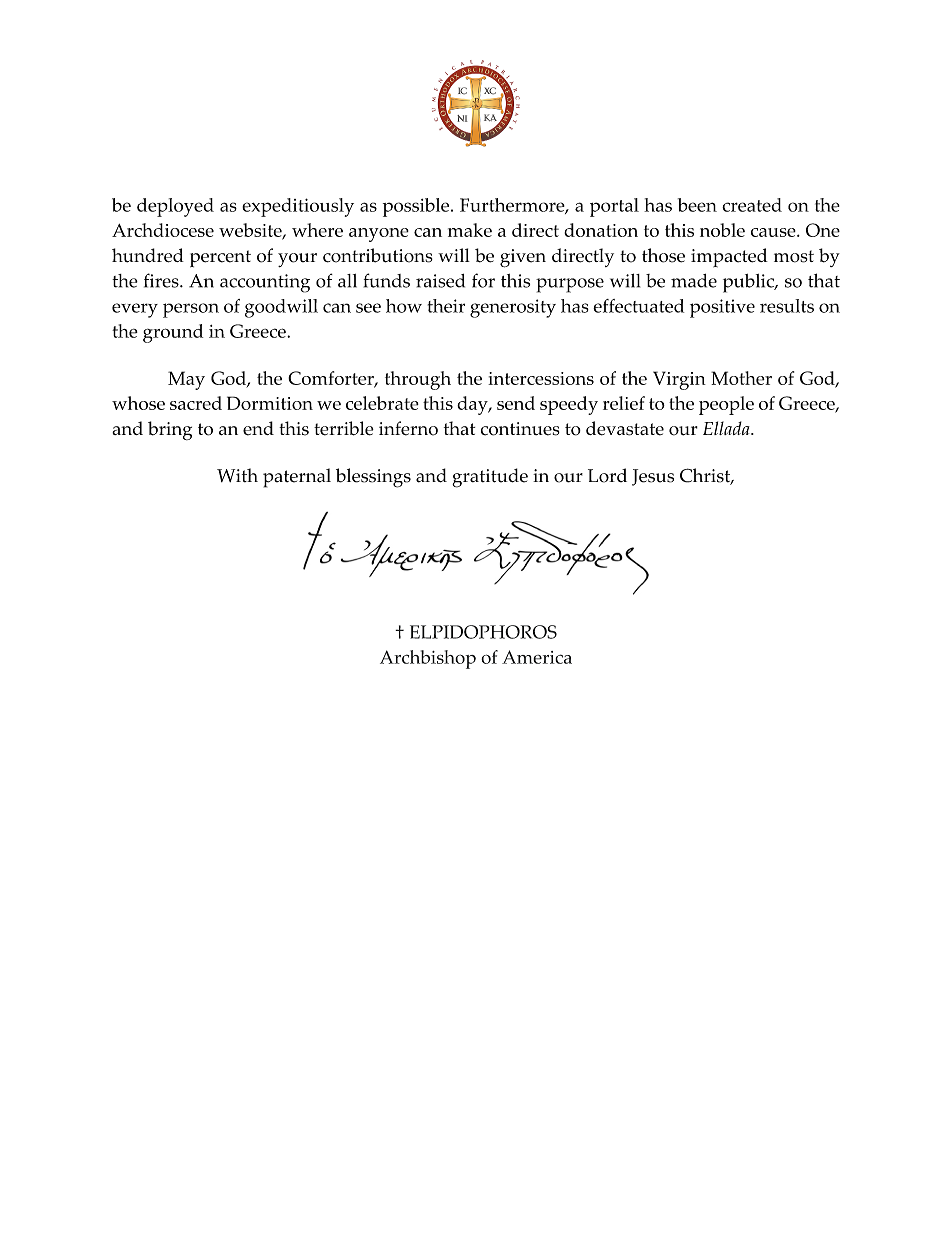 The height and width of the screenshot is (1233, 952). What do you see at coordinates (537, 657) in the screenshot?
I see `America` at bounding box center [537, 657].
